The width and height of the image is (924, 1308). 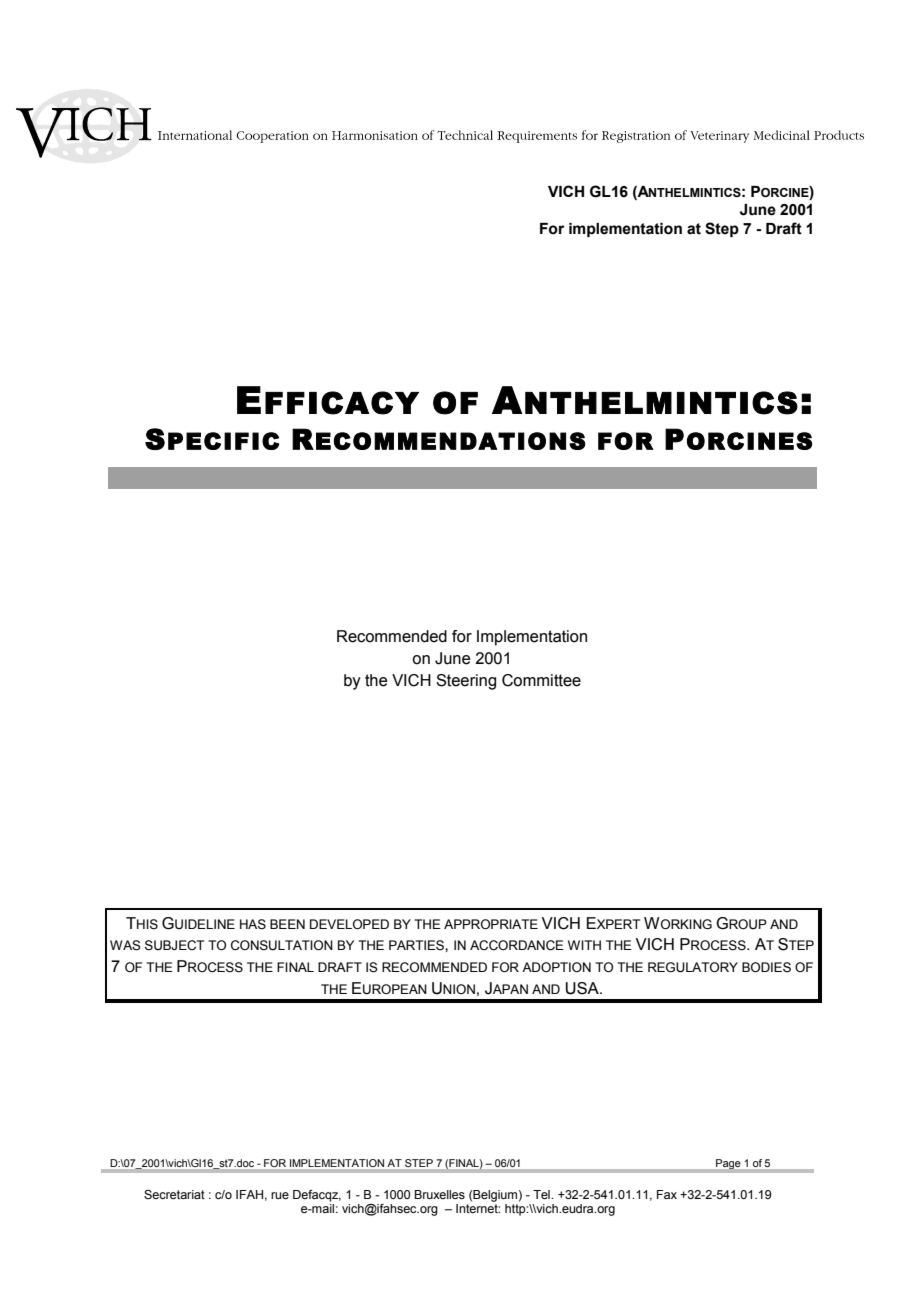 What do you see at coordinates (541, 680) in the image?
I see `Committee` at bounding box center [541, 680].
